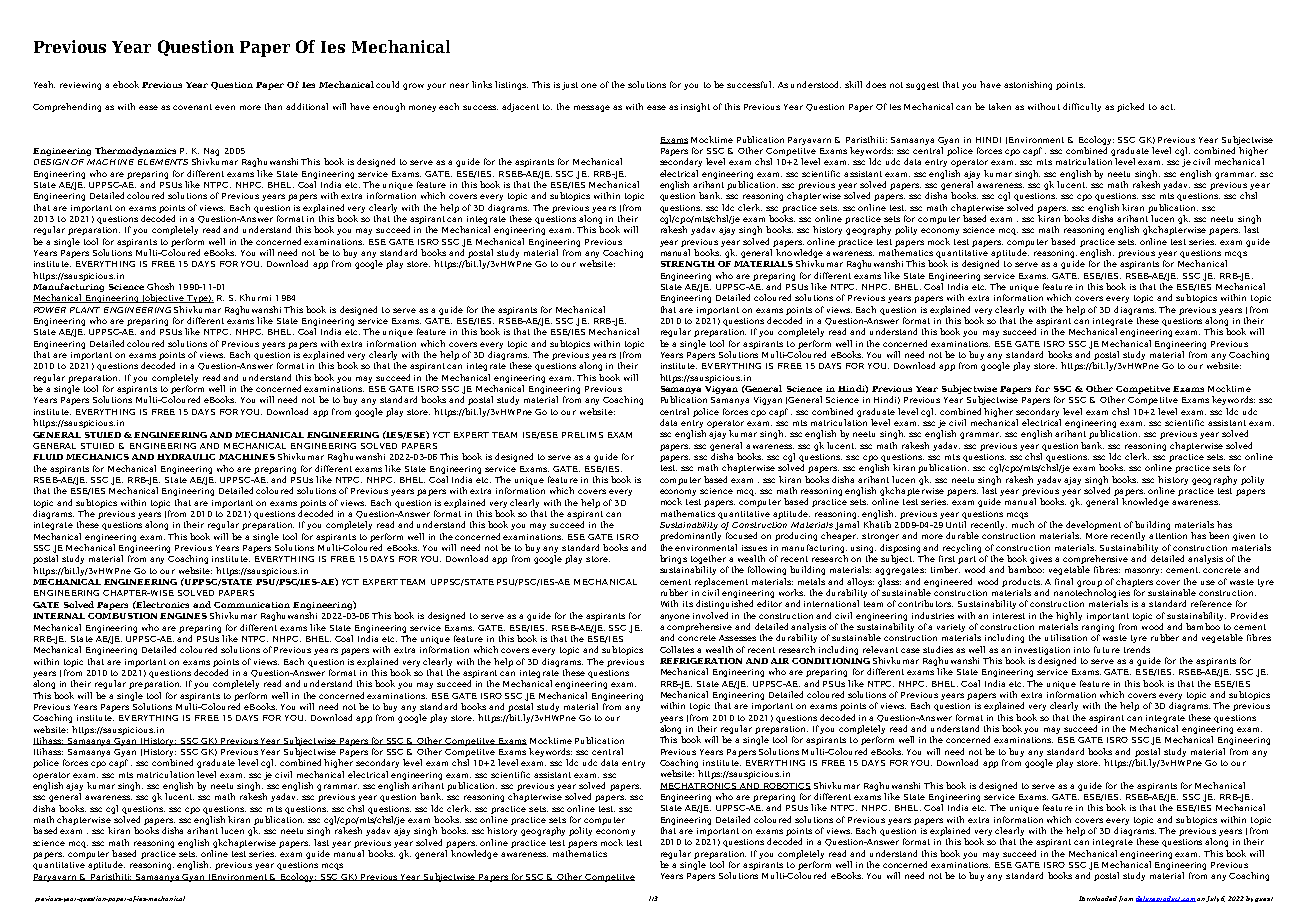 The width and height of the document is (1308, 924). Describe the element at coordinates (186, 457) in the document. I see `HYDRAULIC` at that location.
